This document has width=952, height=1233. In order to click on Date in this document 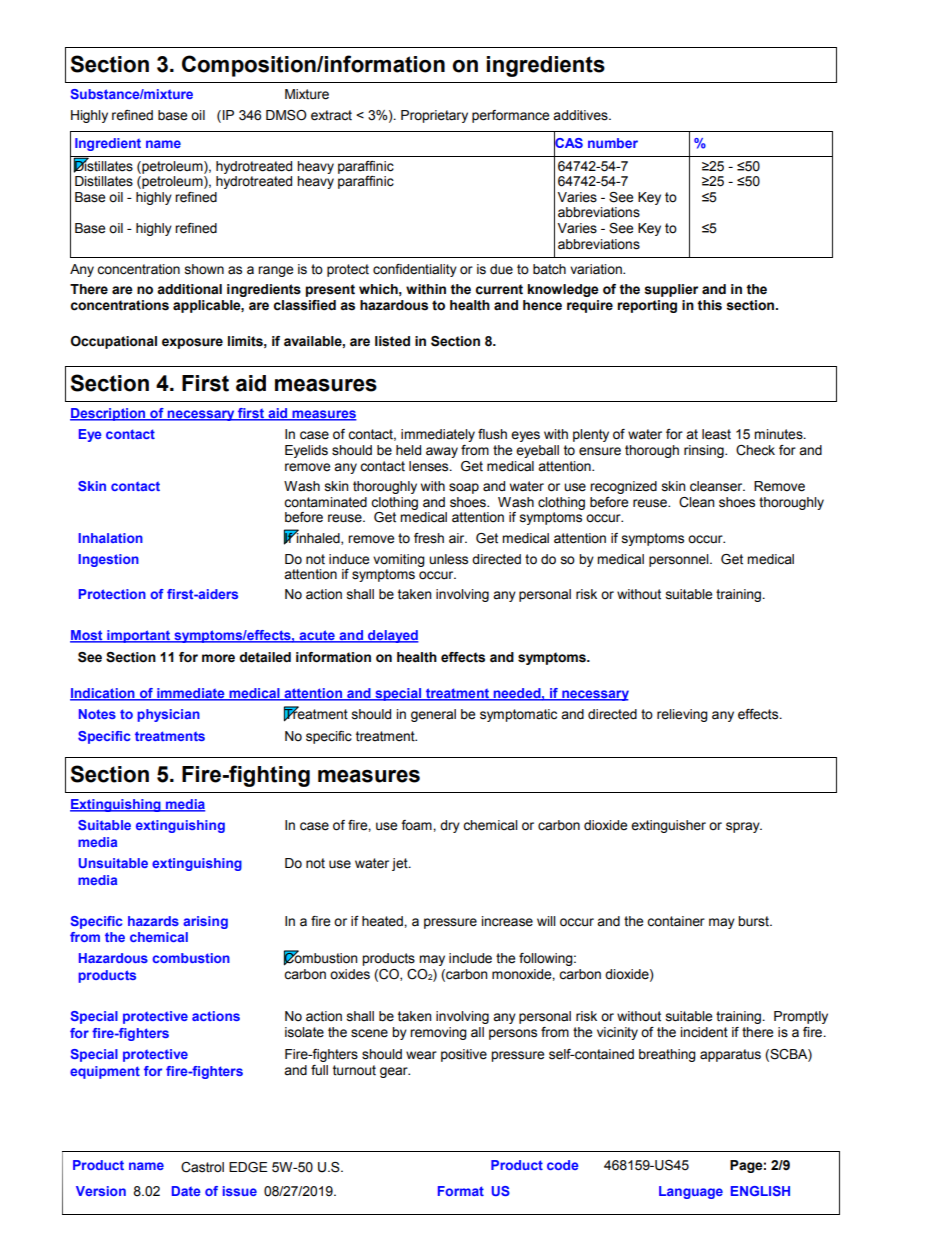, I will do `click(186, 1191)`.
